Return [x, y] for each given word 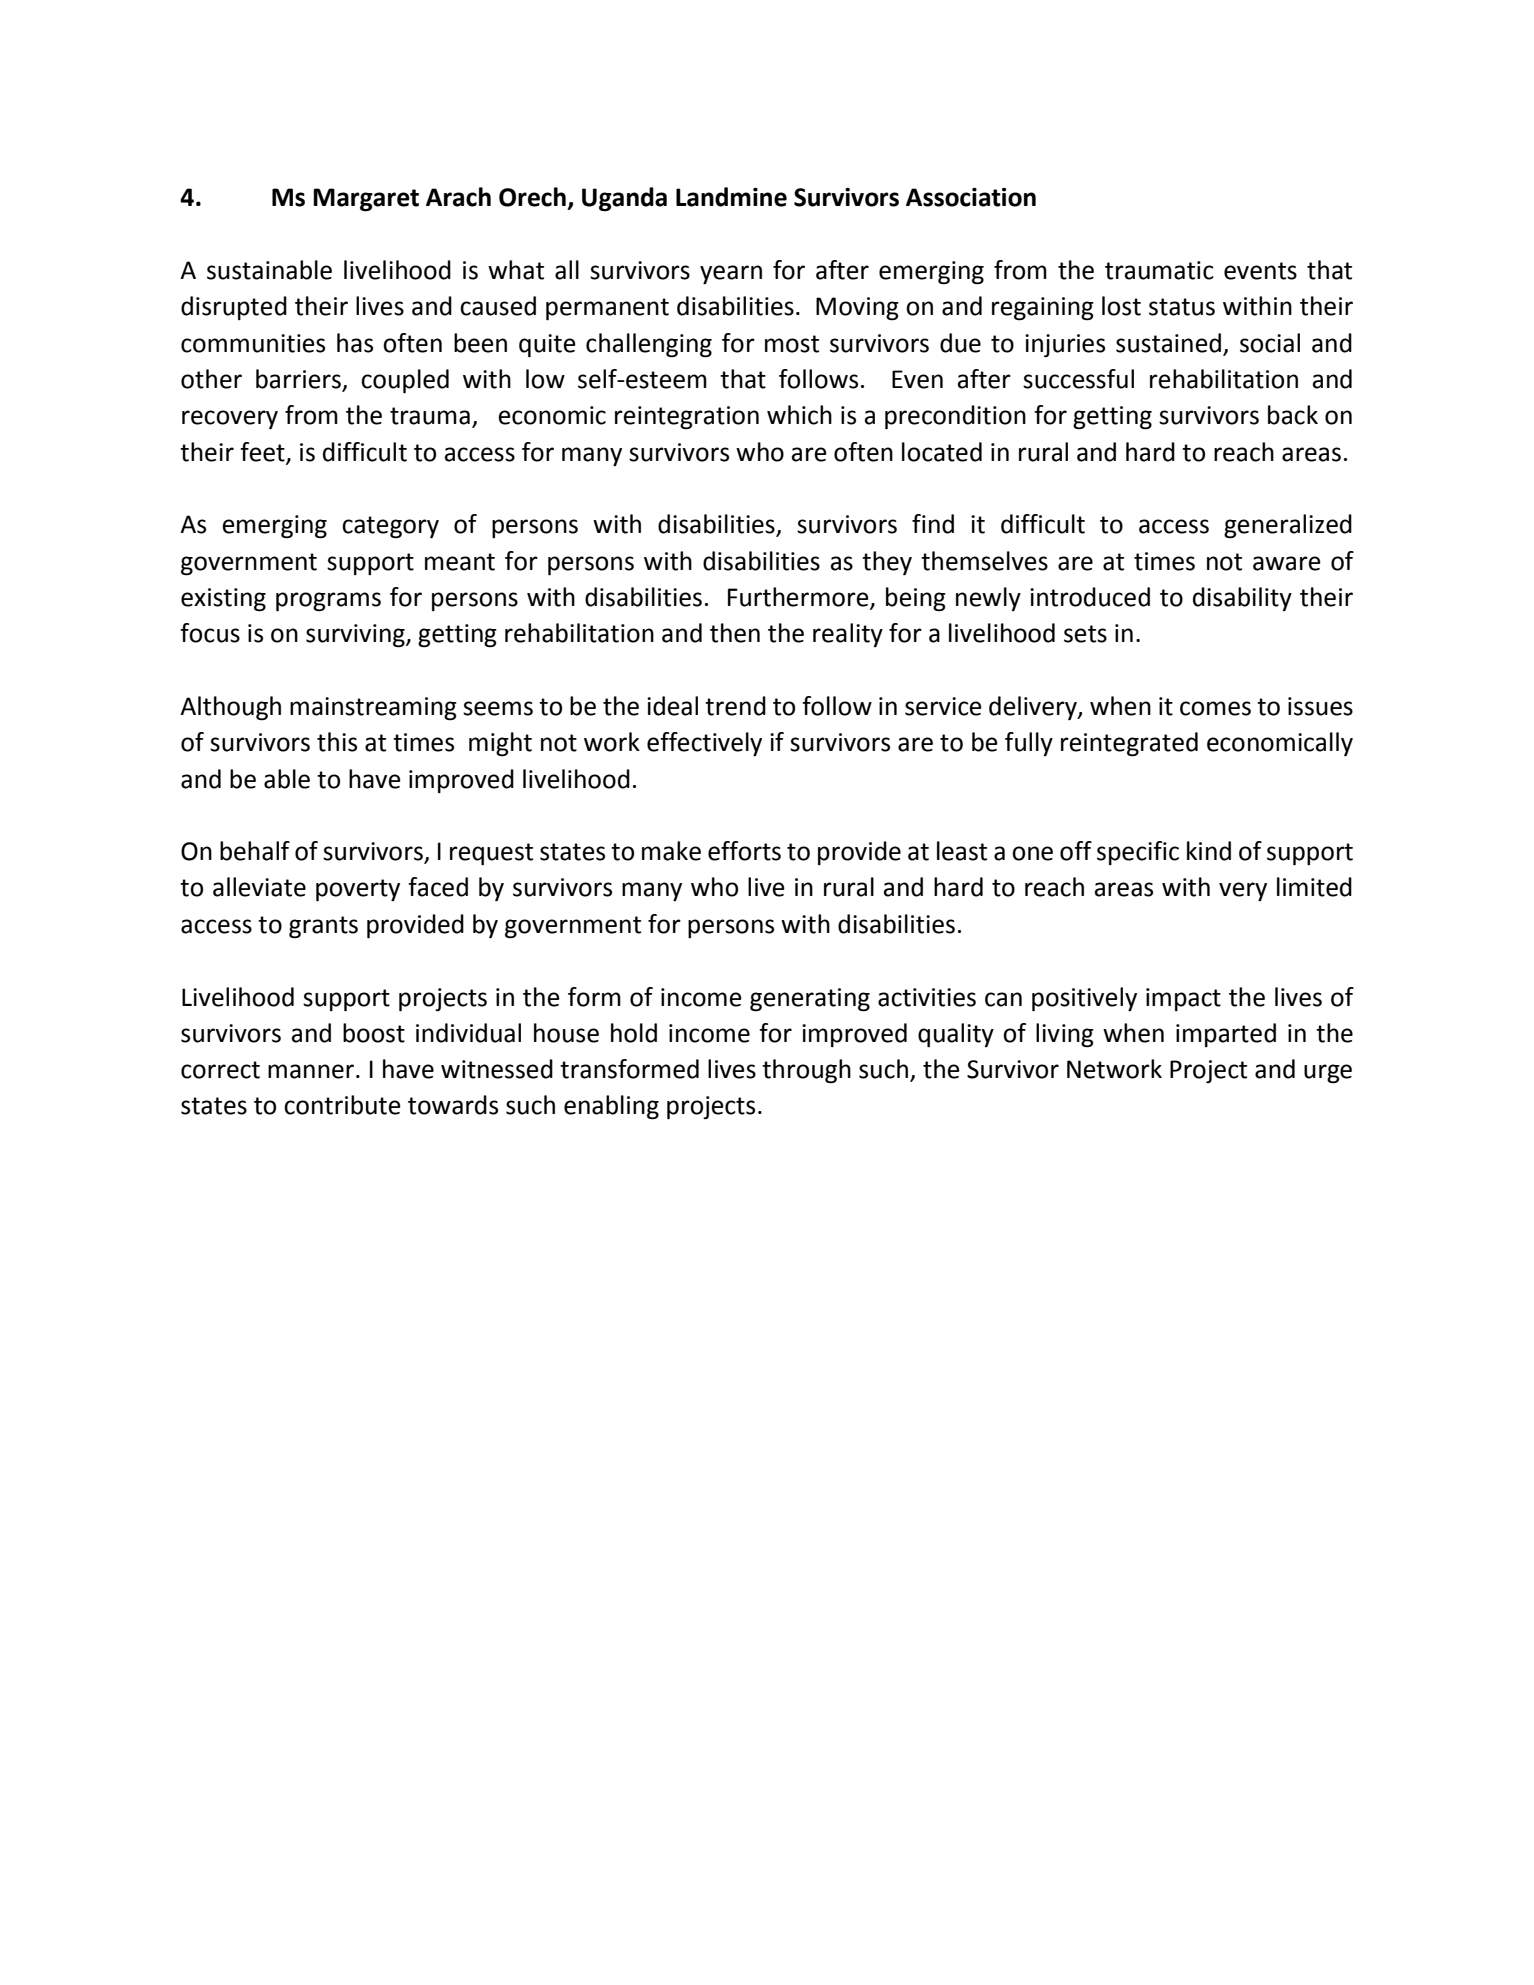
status [1182, 307]
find [933, 524]
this [337, 742]
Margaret [366, 200]
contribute [342, 1105]
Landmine [731, 197]
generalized [1288, 526]
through [806, 1071]
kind [1209, 851]
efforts [744, 851]
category [390, 527]
